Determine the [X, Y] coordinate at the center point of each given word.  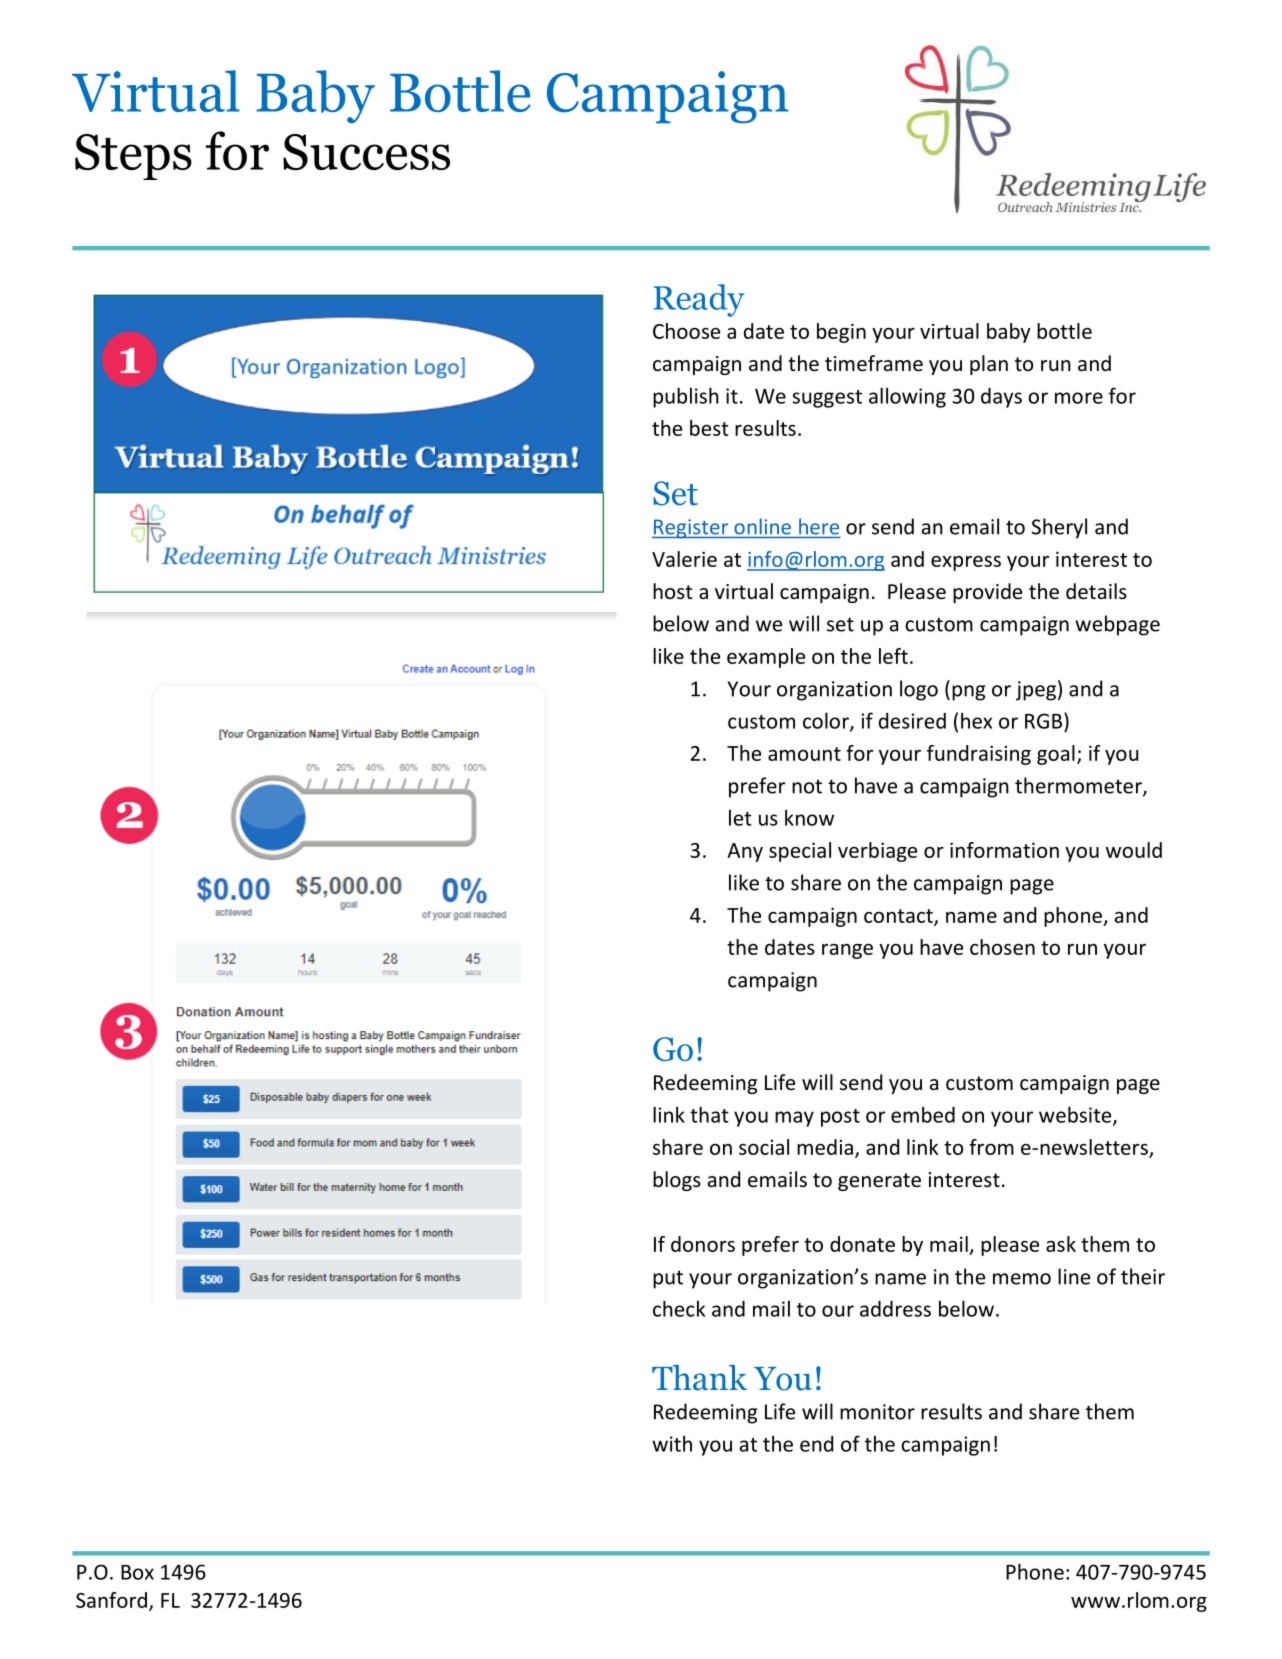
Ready [699, 300]
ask [1061, 1244]
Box [137, 1572]
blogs [677, 1181]
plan [989, 365]
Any [745, 852]
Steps [133, 157]
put [668, 1279]
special [800, 852]
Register [691, 529]
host [672, 591]
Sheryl [1059, 528]
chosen [1002, 947]
